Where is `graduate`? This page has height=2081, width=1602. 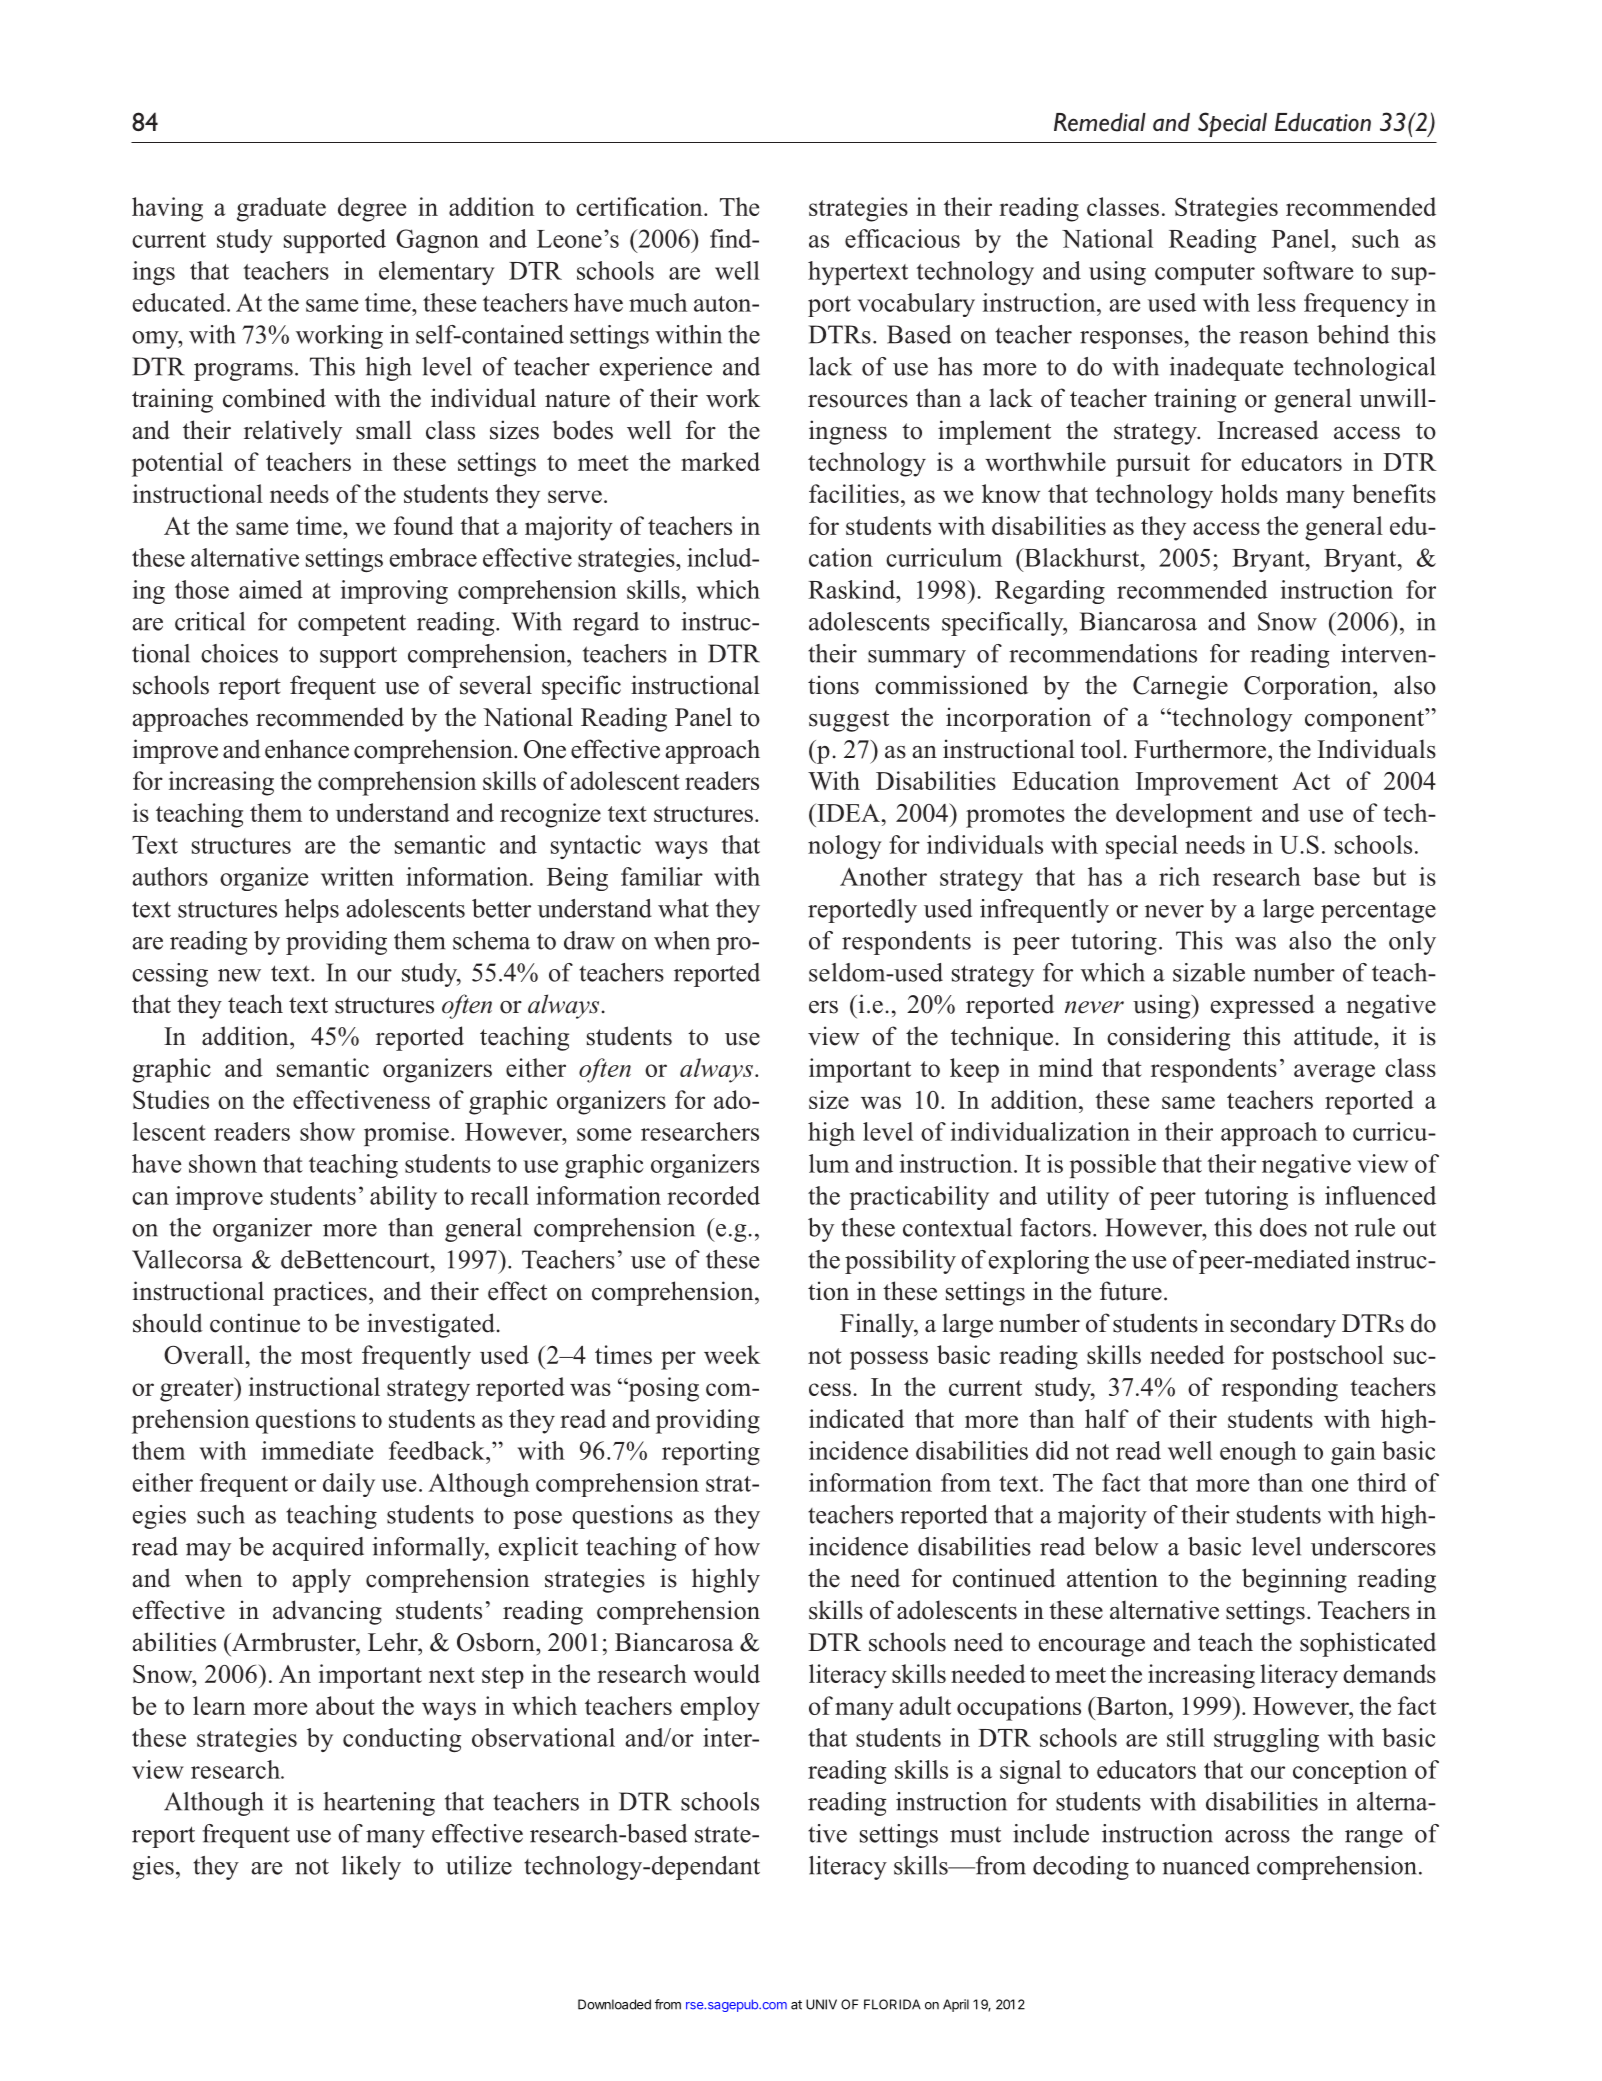
graduate is located at coordinates (281, 209).
